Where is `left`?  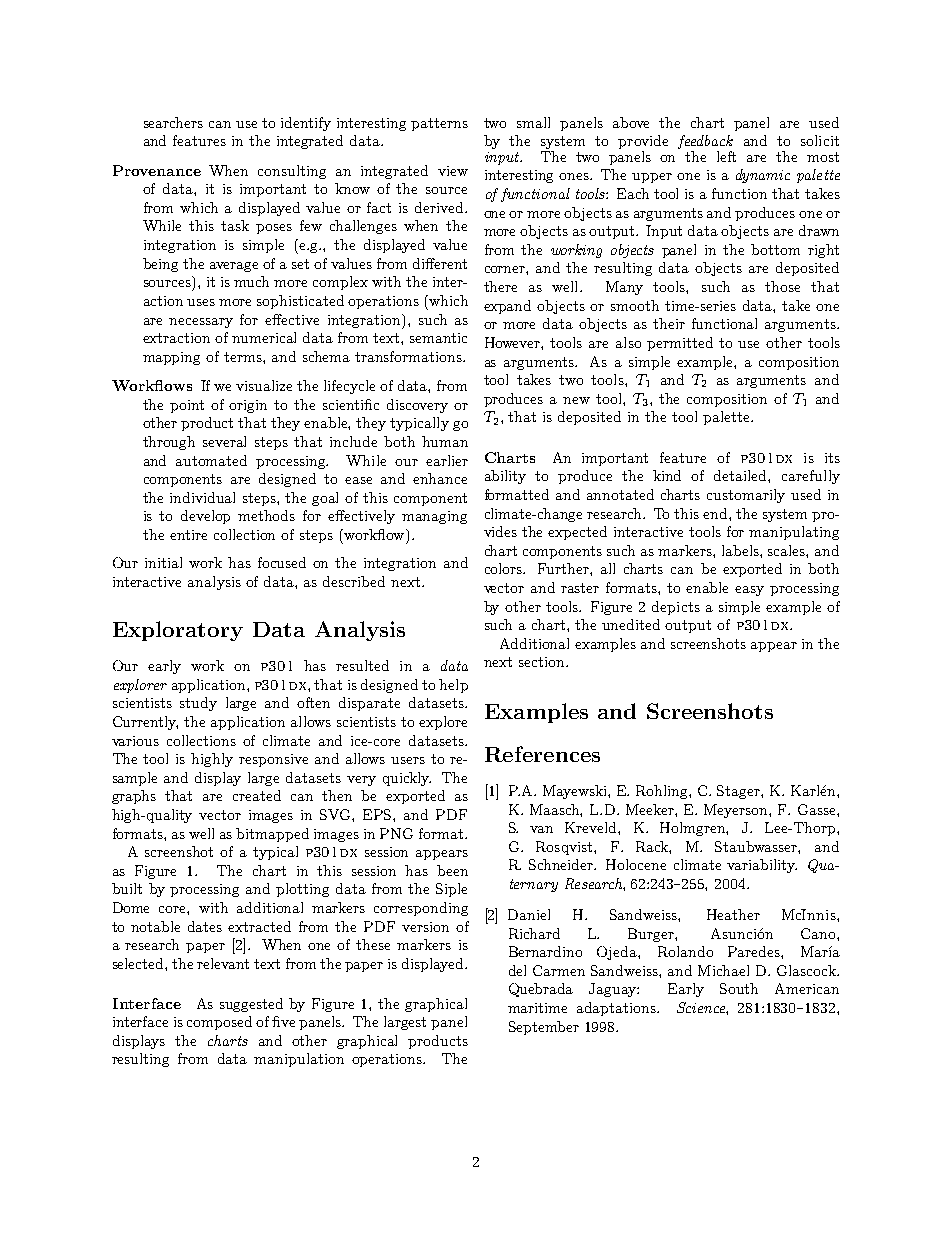 left is located at coordinates (726, 156).
